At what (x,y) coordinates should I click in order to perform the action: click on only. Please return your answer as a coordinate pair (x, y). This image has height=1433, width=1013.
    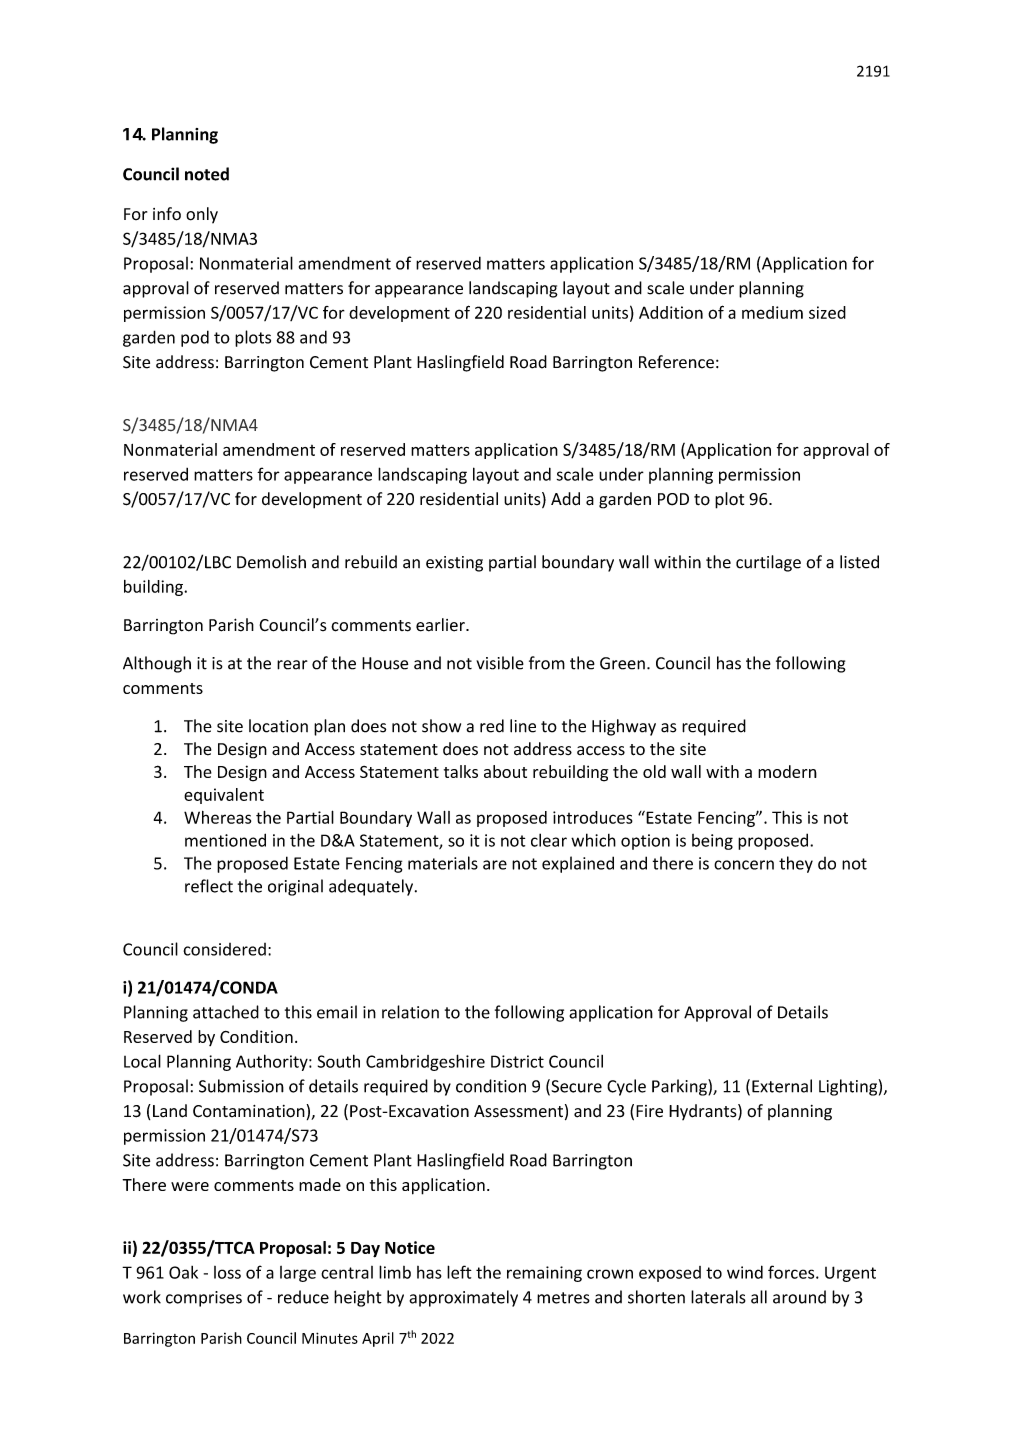
    Looking at the image, I should click on (202, 215).
